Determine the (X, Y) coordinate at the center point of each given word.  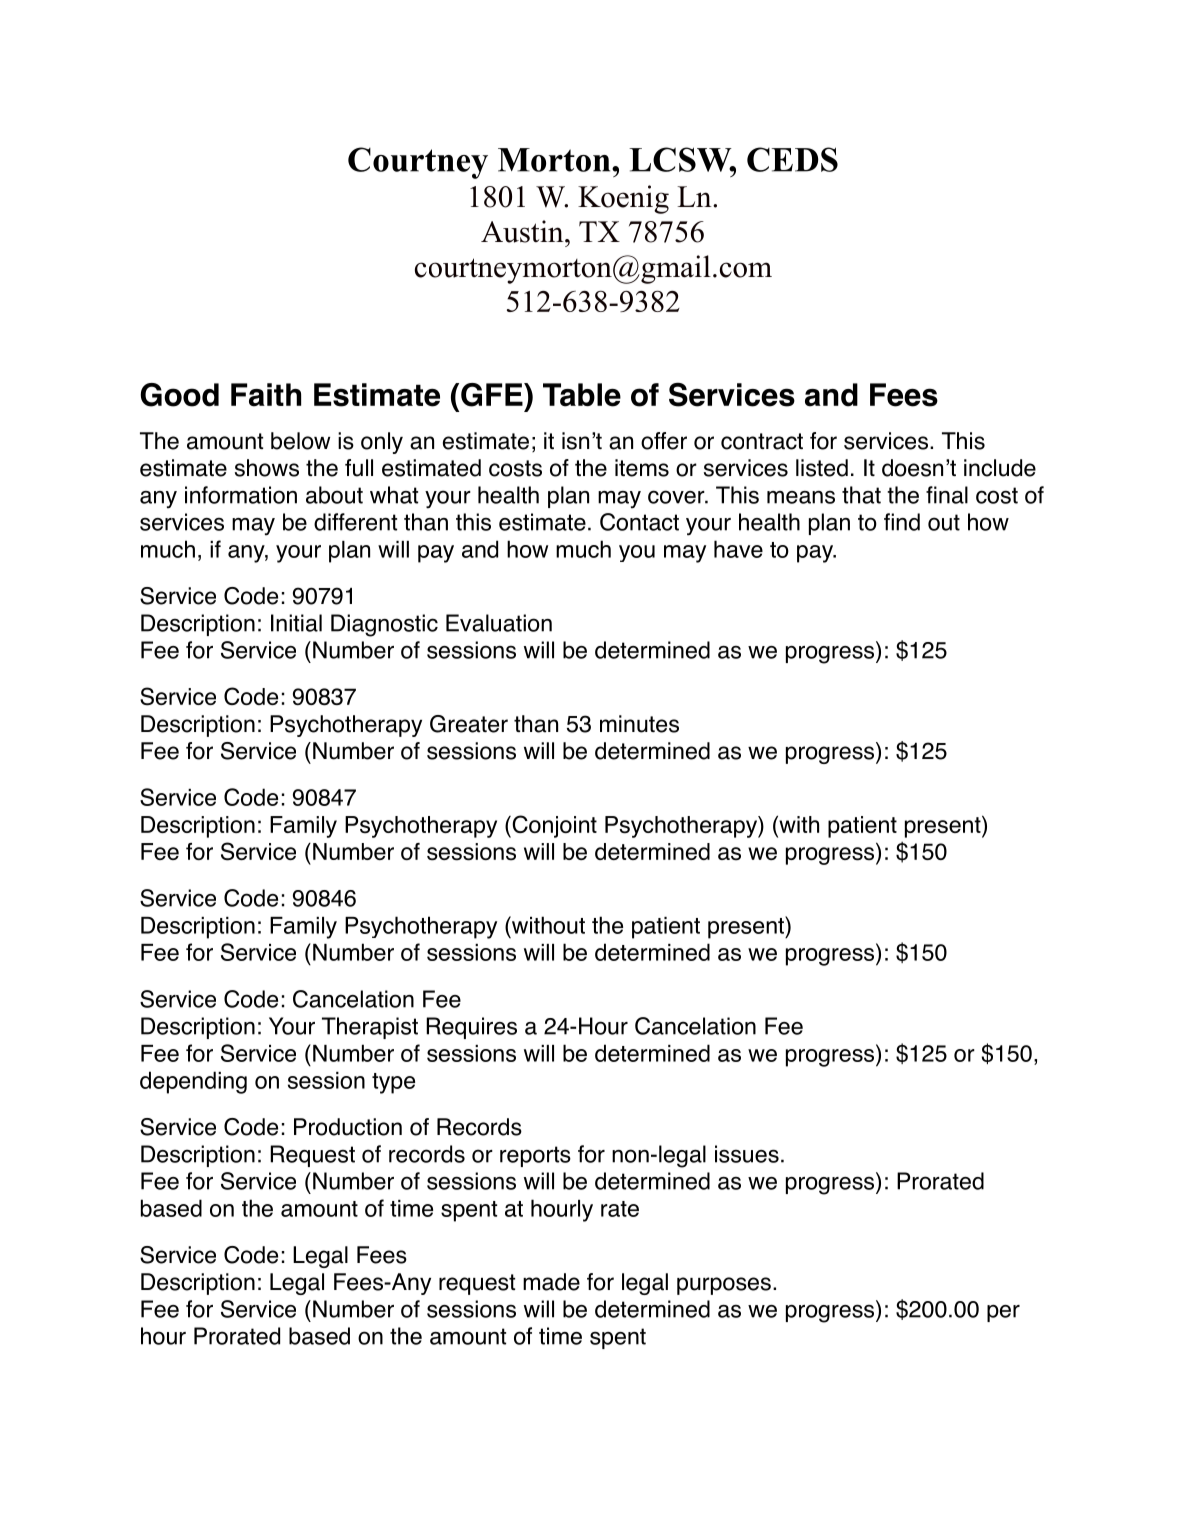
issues (747, 1154)
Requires (471, 1028)
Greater (469, 724)
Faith (266, 395)
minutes (639, 724)
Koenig (623, 199)
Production (348, 1127)
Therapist (370, 1028)
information (241, 495)
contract (762, 441)
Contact (639, 522)
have (738, 549)
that (861, 495)
